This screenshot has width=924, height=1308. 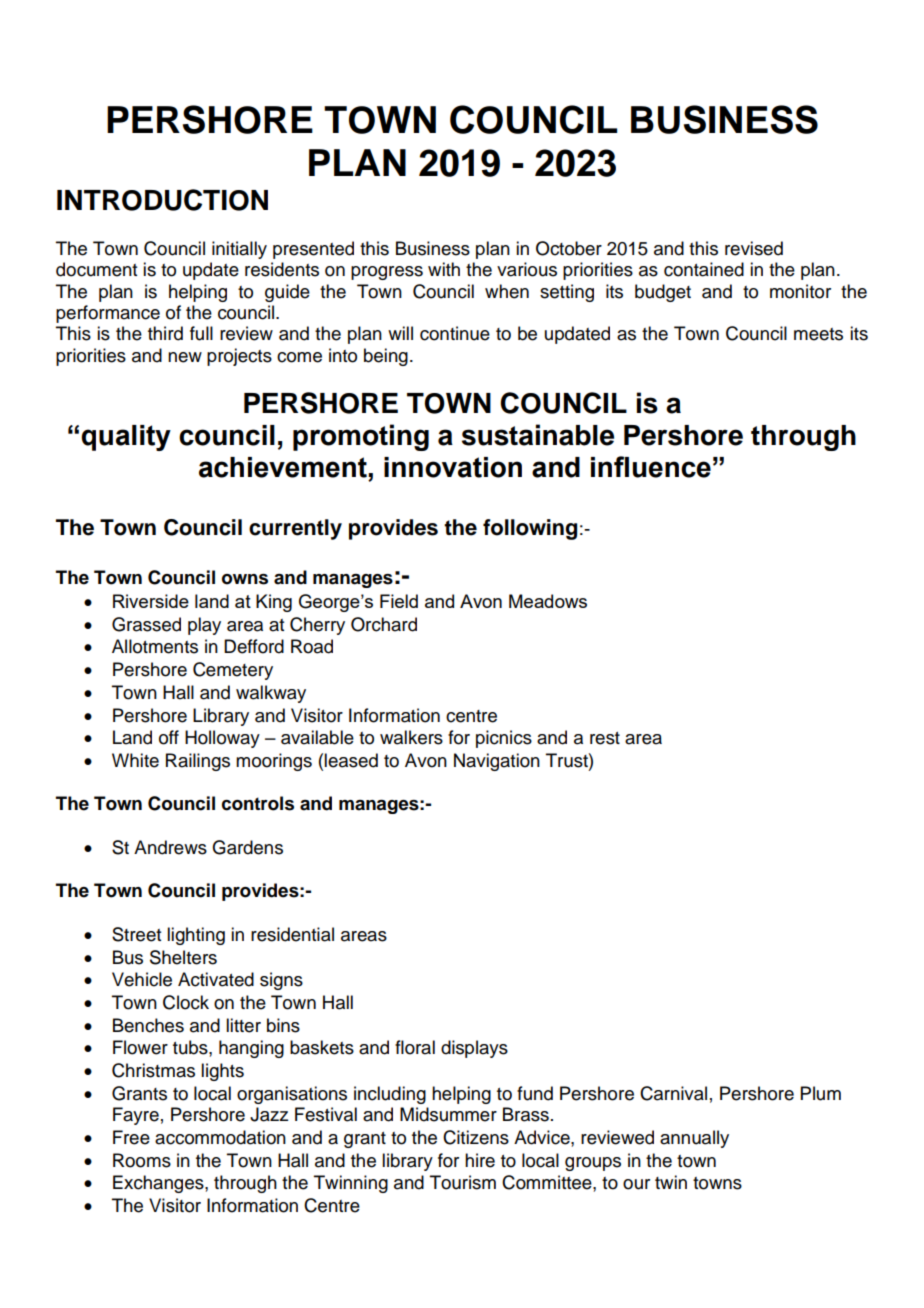 What do you see at coordinates (754, 248) in the screenshot?
I see `revised` at bounding box center [754, 248].
